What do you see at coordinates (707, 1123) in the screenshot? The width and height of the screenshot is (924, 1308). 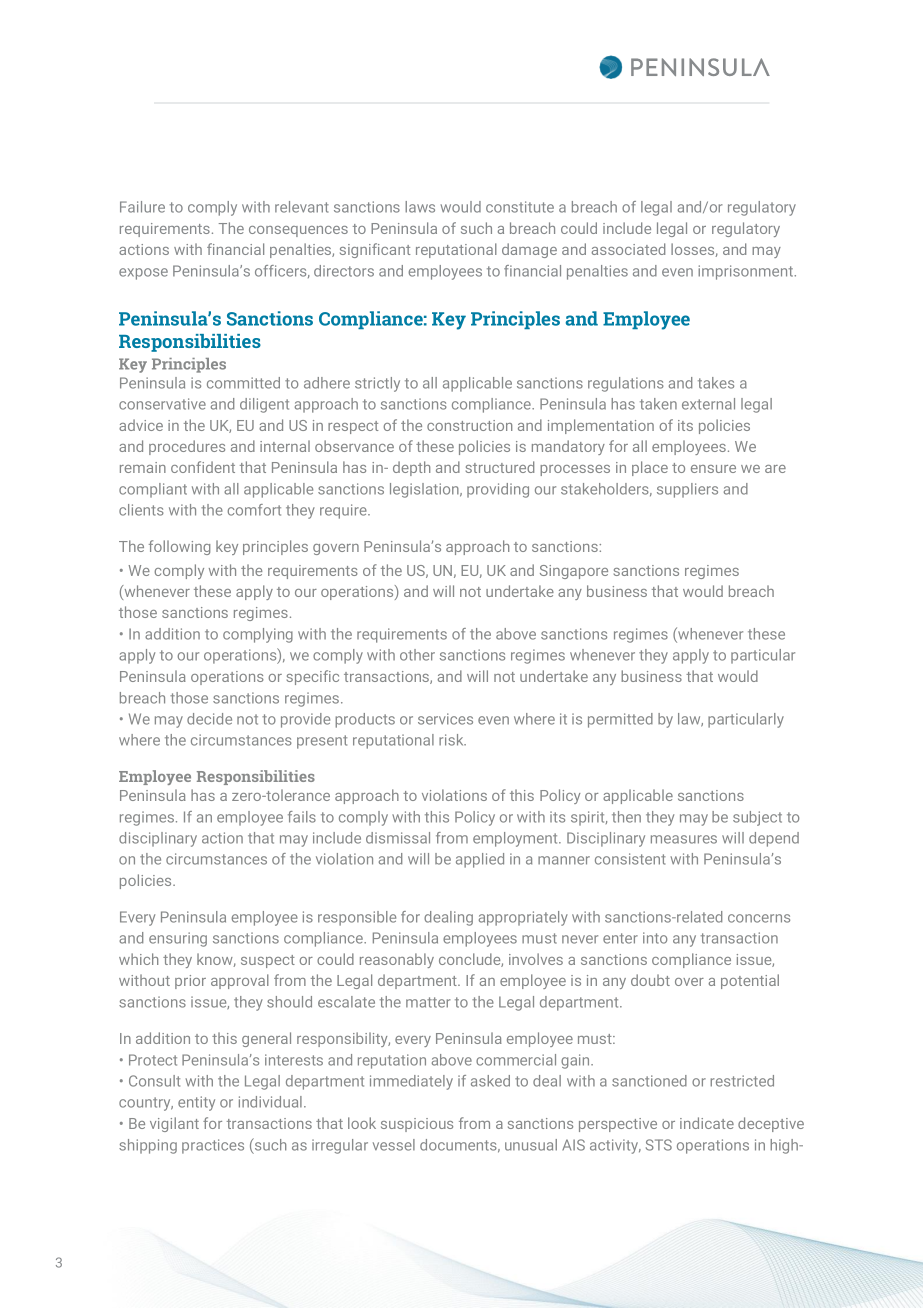 I see `indicate` at bounding box center [707, 1123].
